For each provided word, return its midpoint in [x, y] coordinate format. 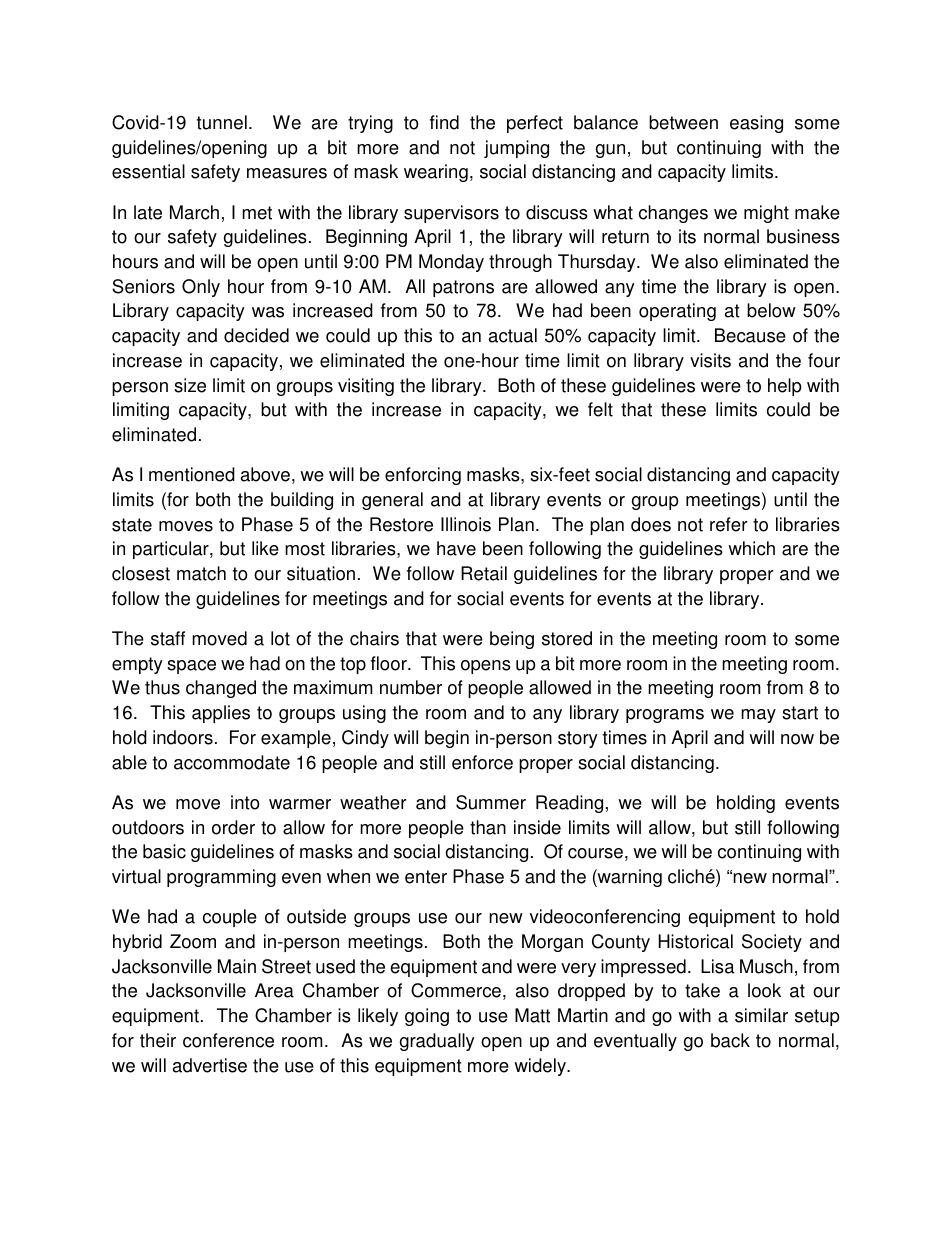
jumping [516, 149]
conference [228, 1040]
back [730, 1040]
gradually [437, 1042]
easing [756, 124]
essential [148, 171]
